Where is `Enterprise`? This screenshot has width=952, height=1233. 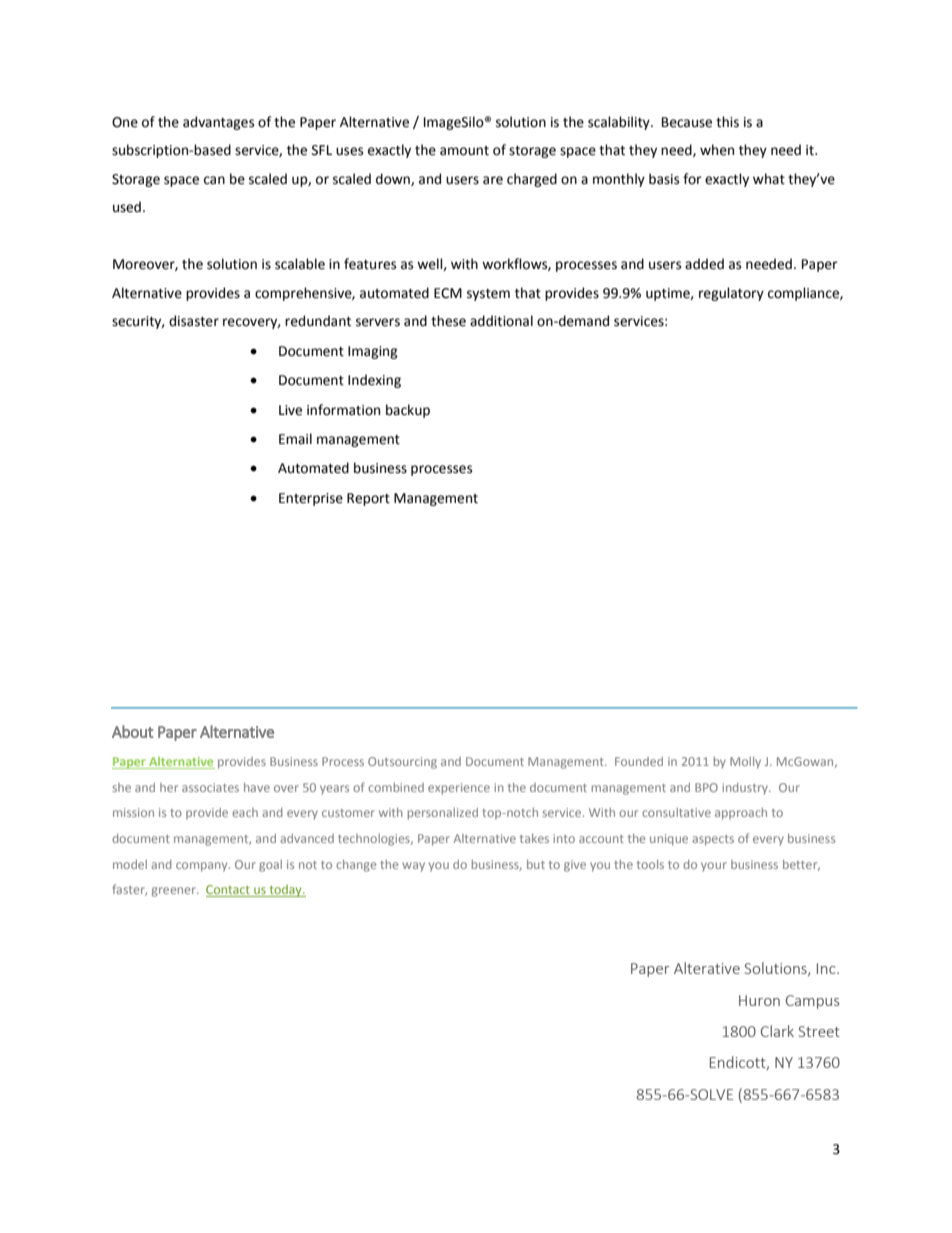 Enterprise is located at coordinates (311, 499).
